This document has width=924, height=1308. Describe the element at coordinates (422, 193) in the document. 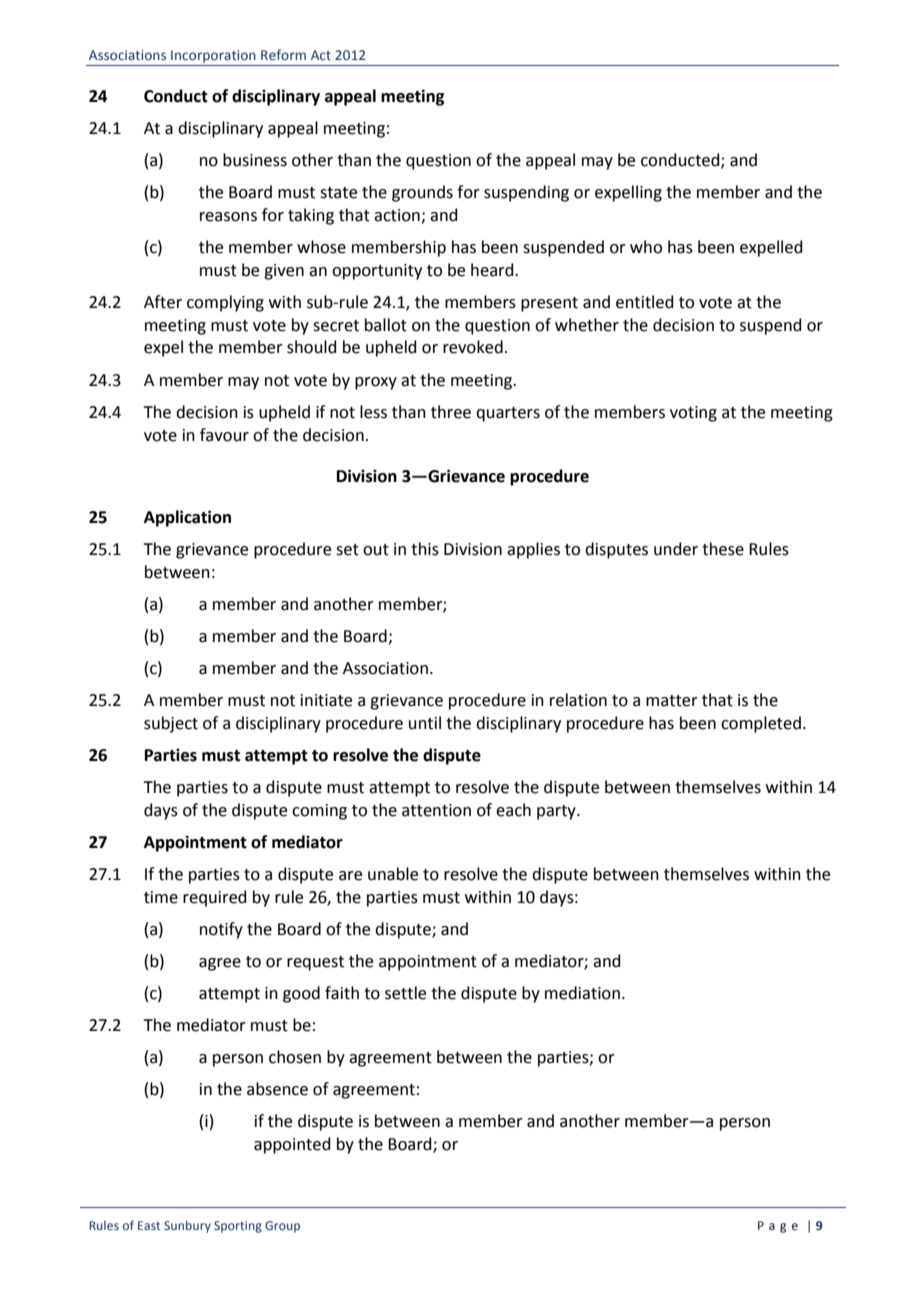

I see `grounds` at that location.
